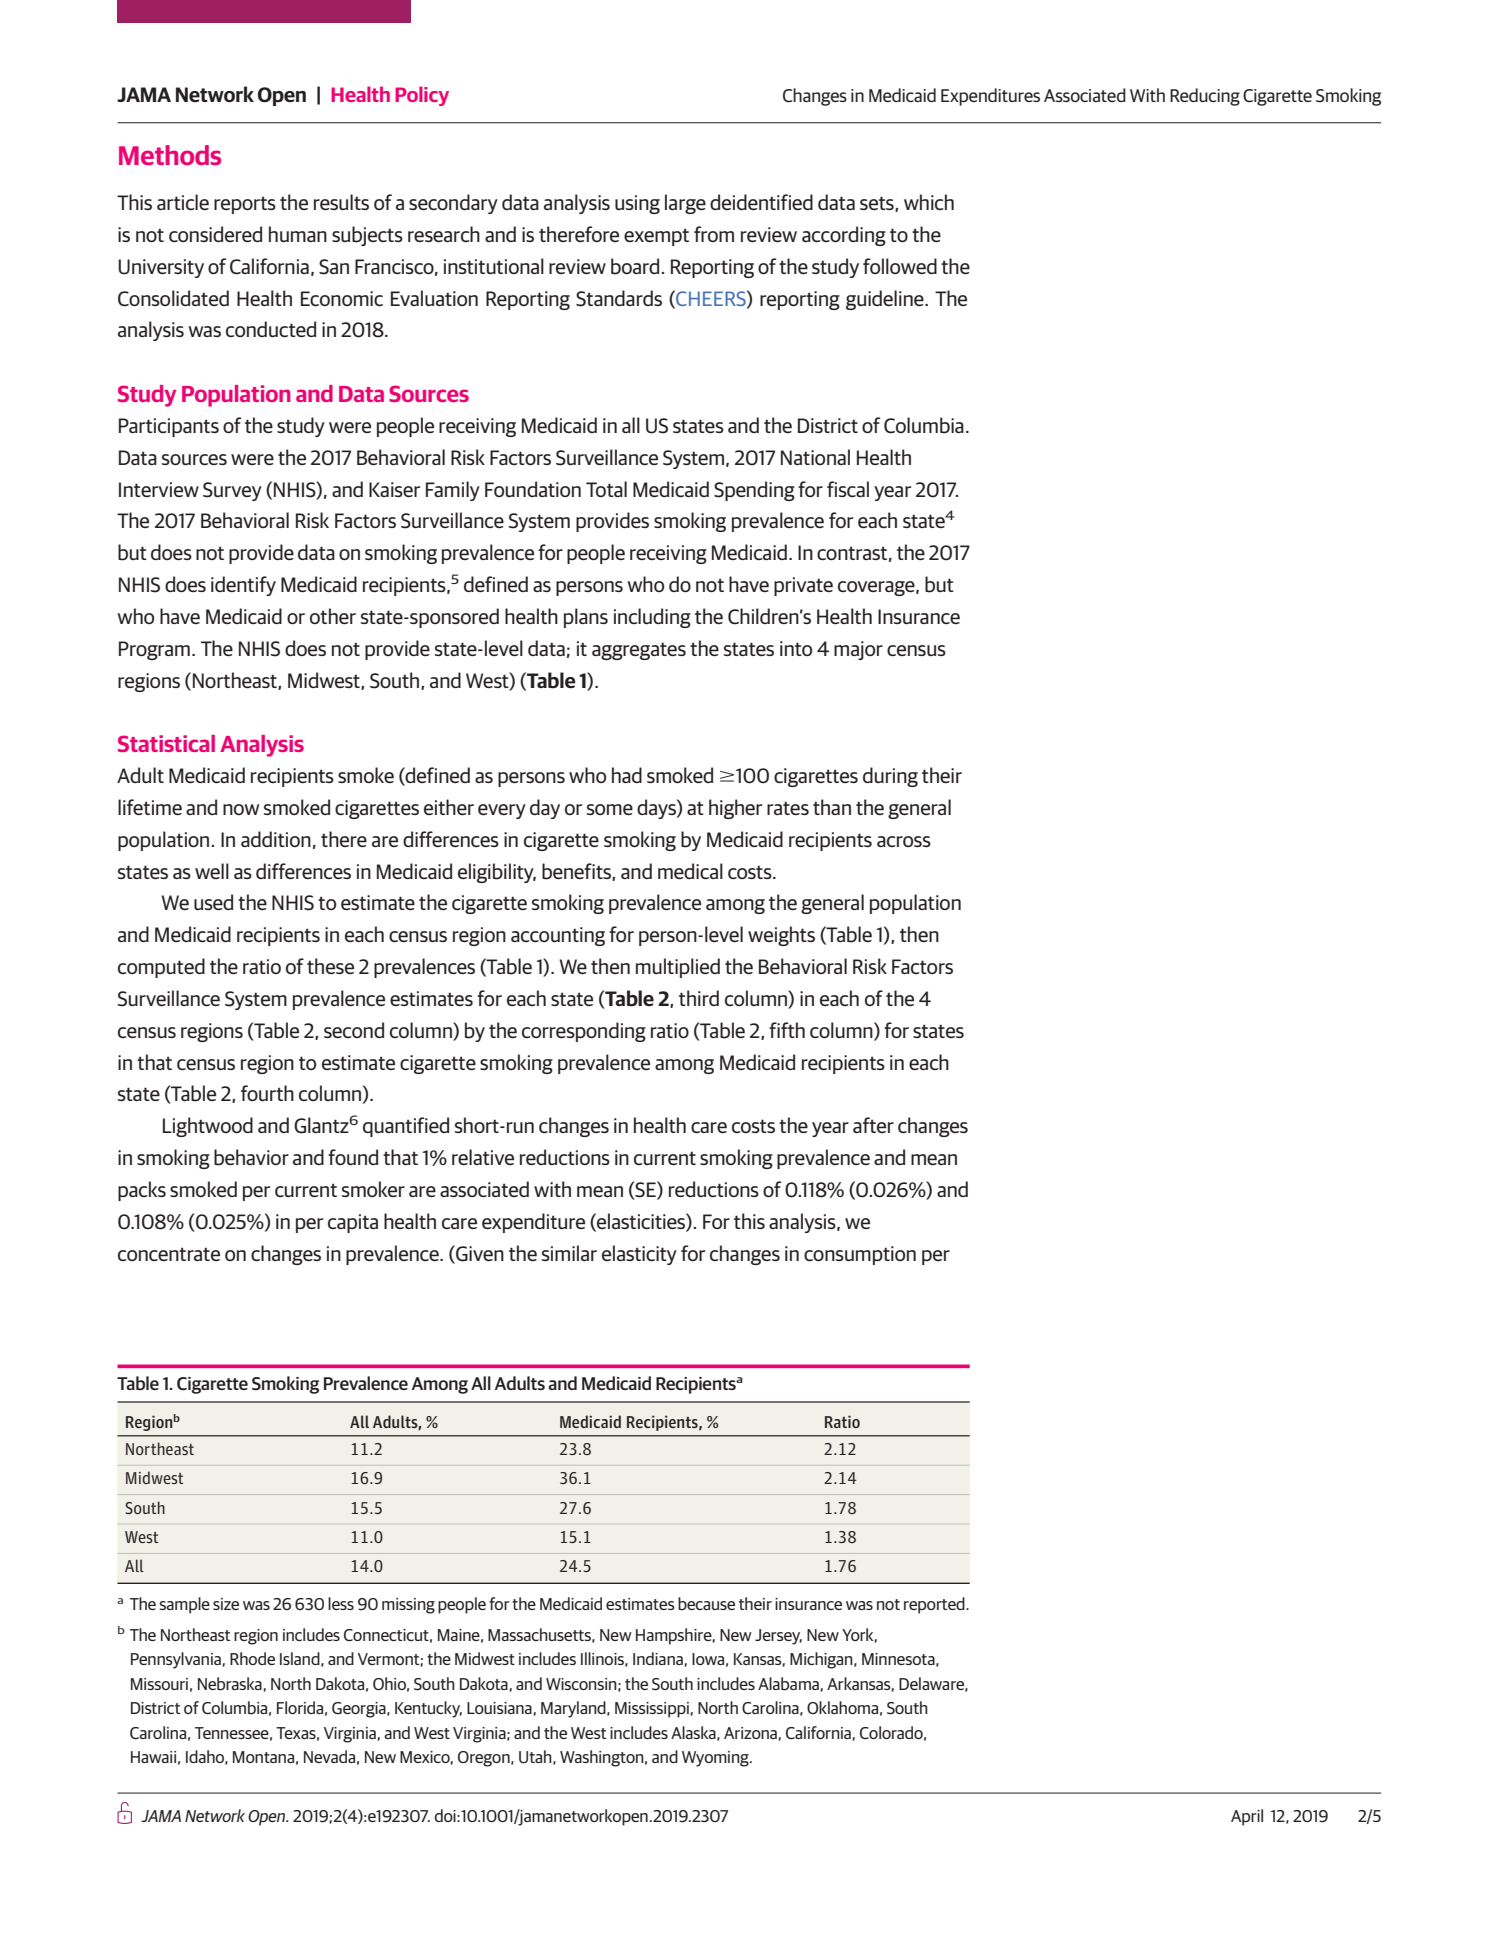  Describe the element at coordinates (245, 205) in the screenshot. I see `reports` at that location.
